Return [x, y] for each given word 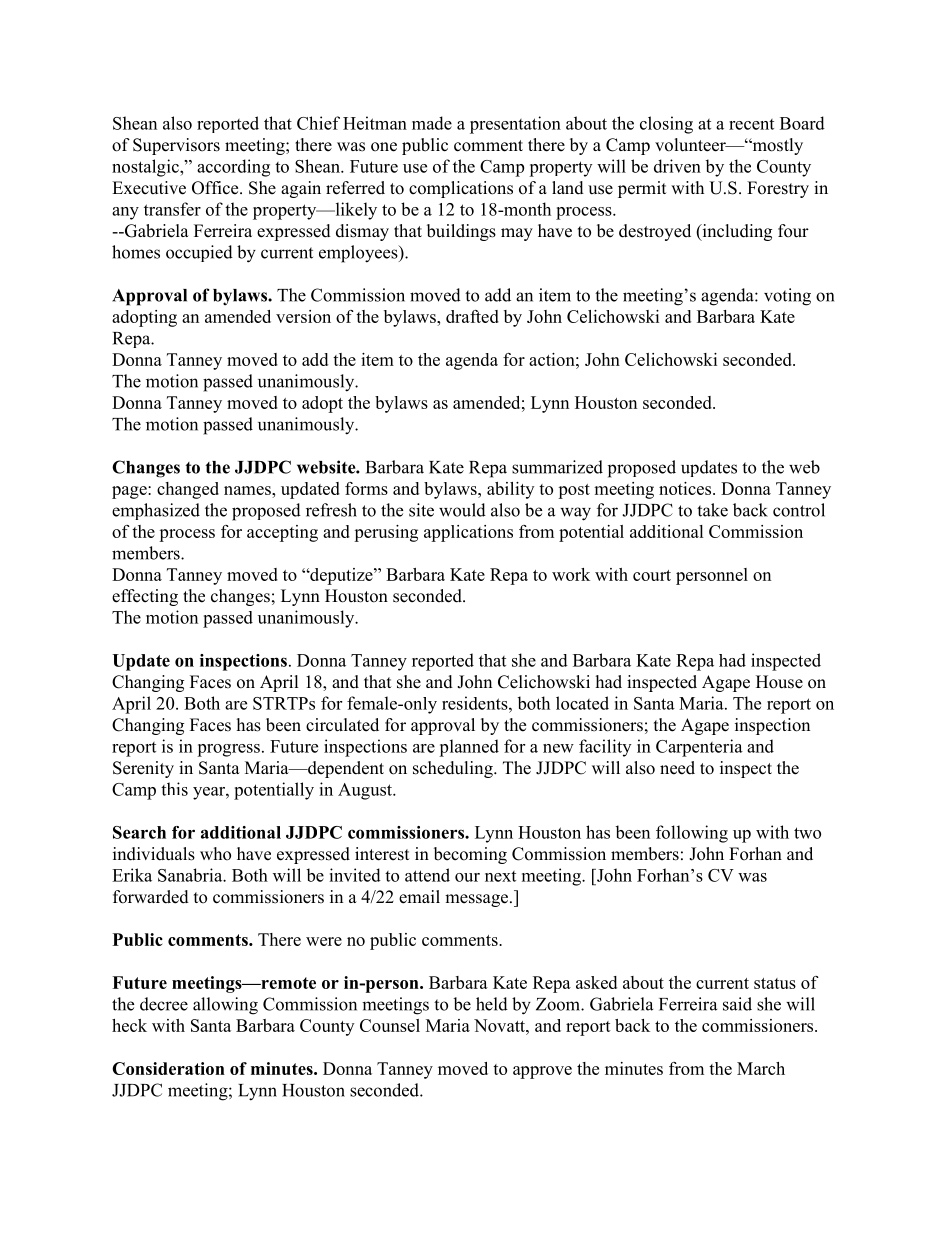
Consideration [168, 1068]
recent [751, 124]
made [432, 123]
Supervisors [176, 146]
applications [468, 533]
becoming [470, 855]
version [303, 316]
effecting [145, 597]
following [692, 834]
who [215, 854]
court [652, 575]
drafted [472, 316]
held [492, 1004]
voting [787, 297]
